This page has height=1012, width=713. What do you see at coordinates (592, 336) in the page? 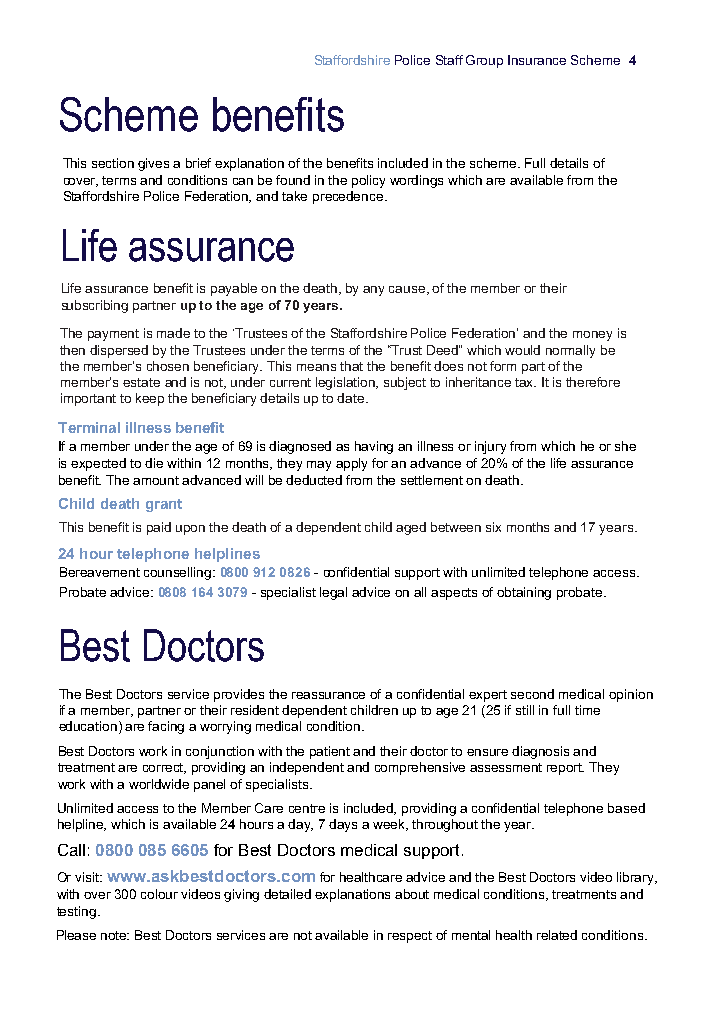
I see `money` at bounding box center [592, 336].
